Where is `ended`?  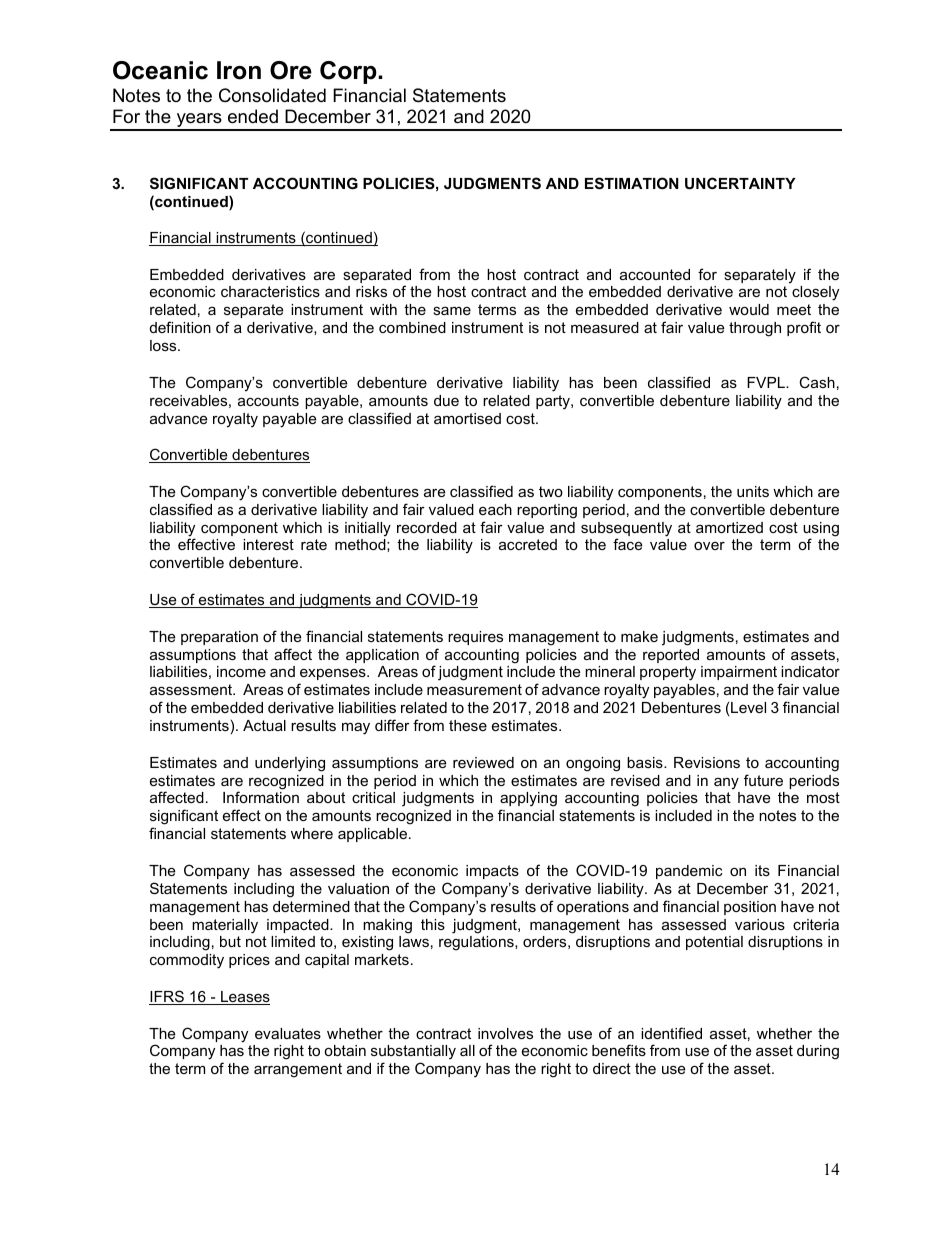
ended is located at coordinates (253, 116).
